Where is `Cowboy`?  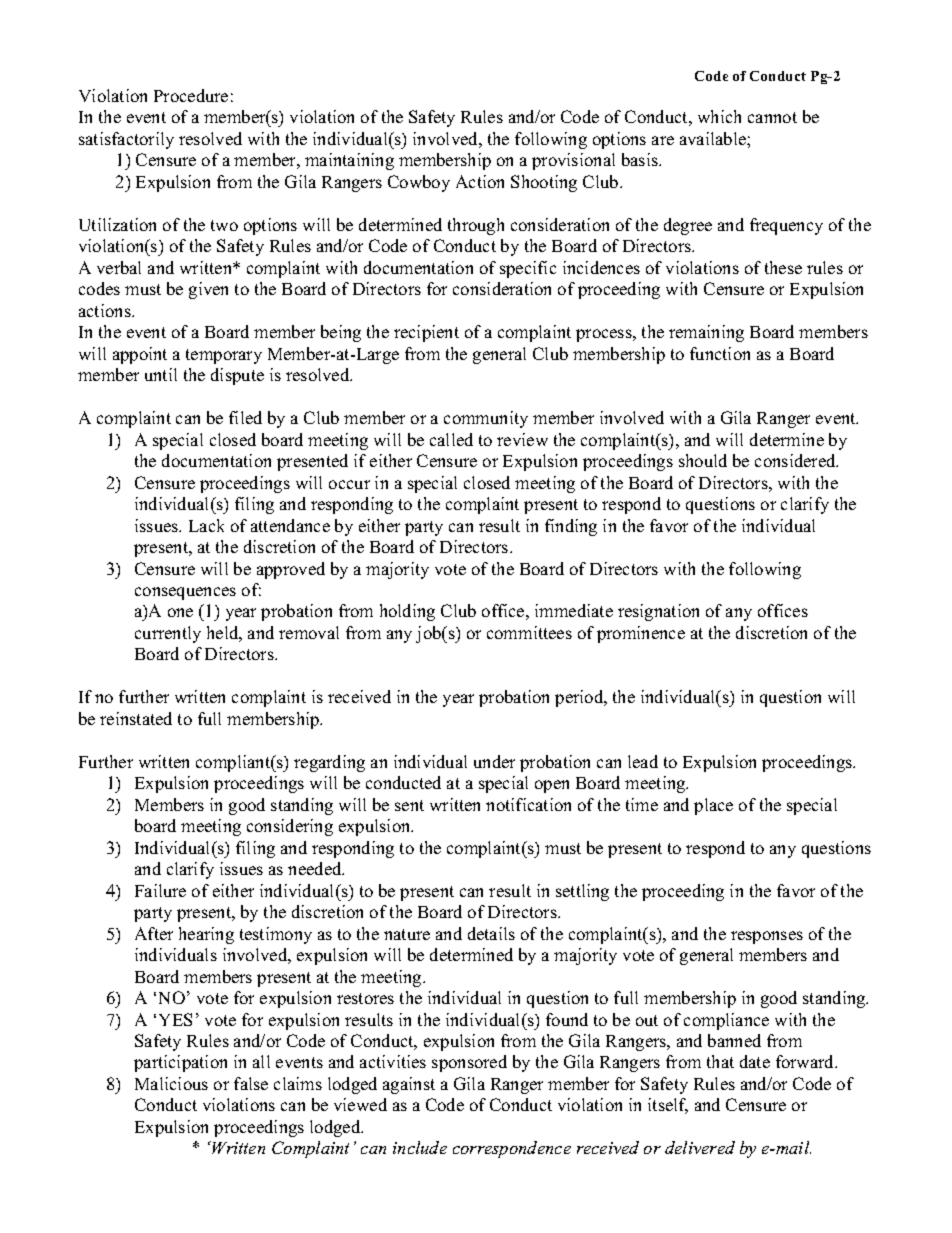
Cowboy is located at coordinates (419, 183).
